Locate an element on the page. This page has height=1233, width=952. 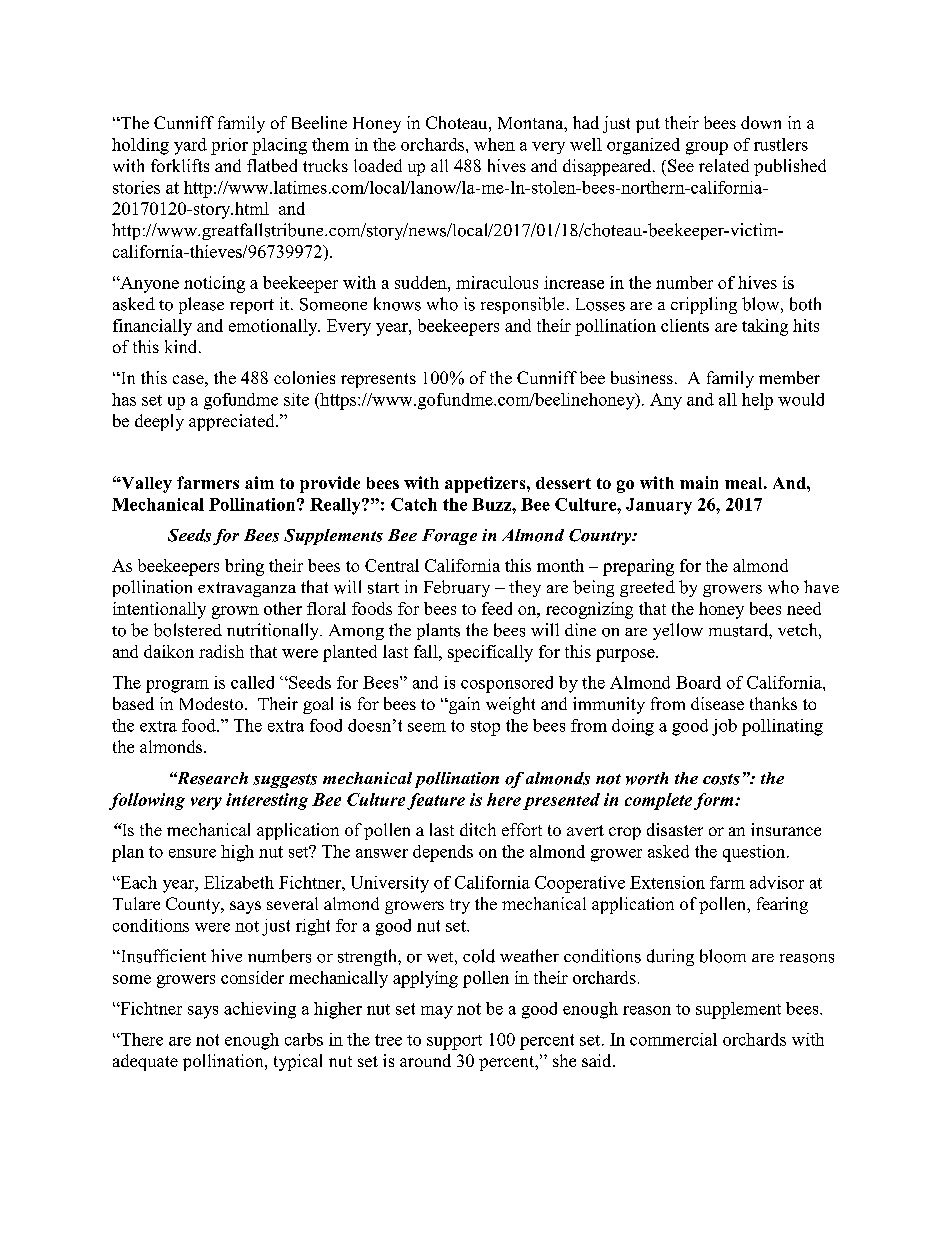
responsible is located at coordinates (522, 305).
